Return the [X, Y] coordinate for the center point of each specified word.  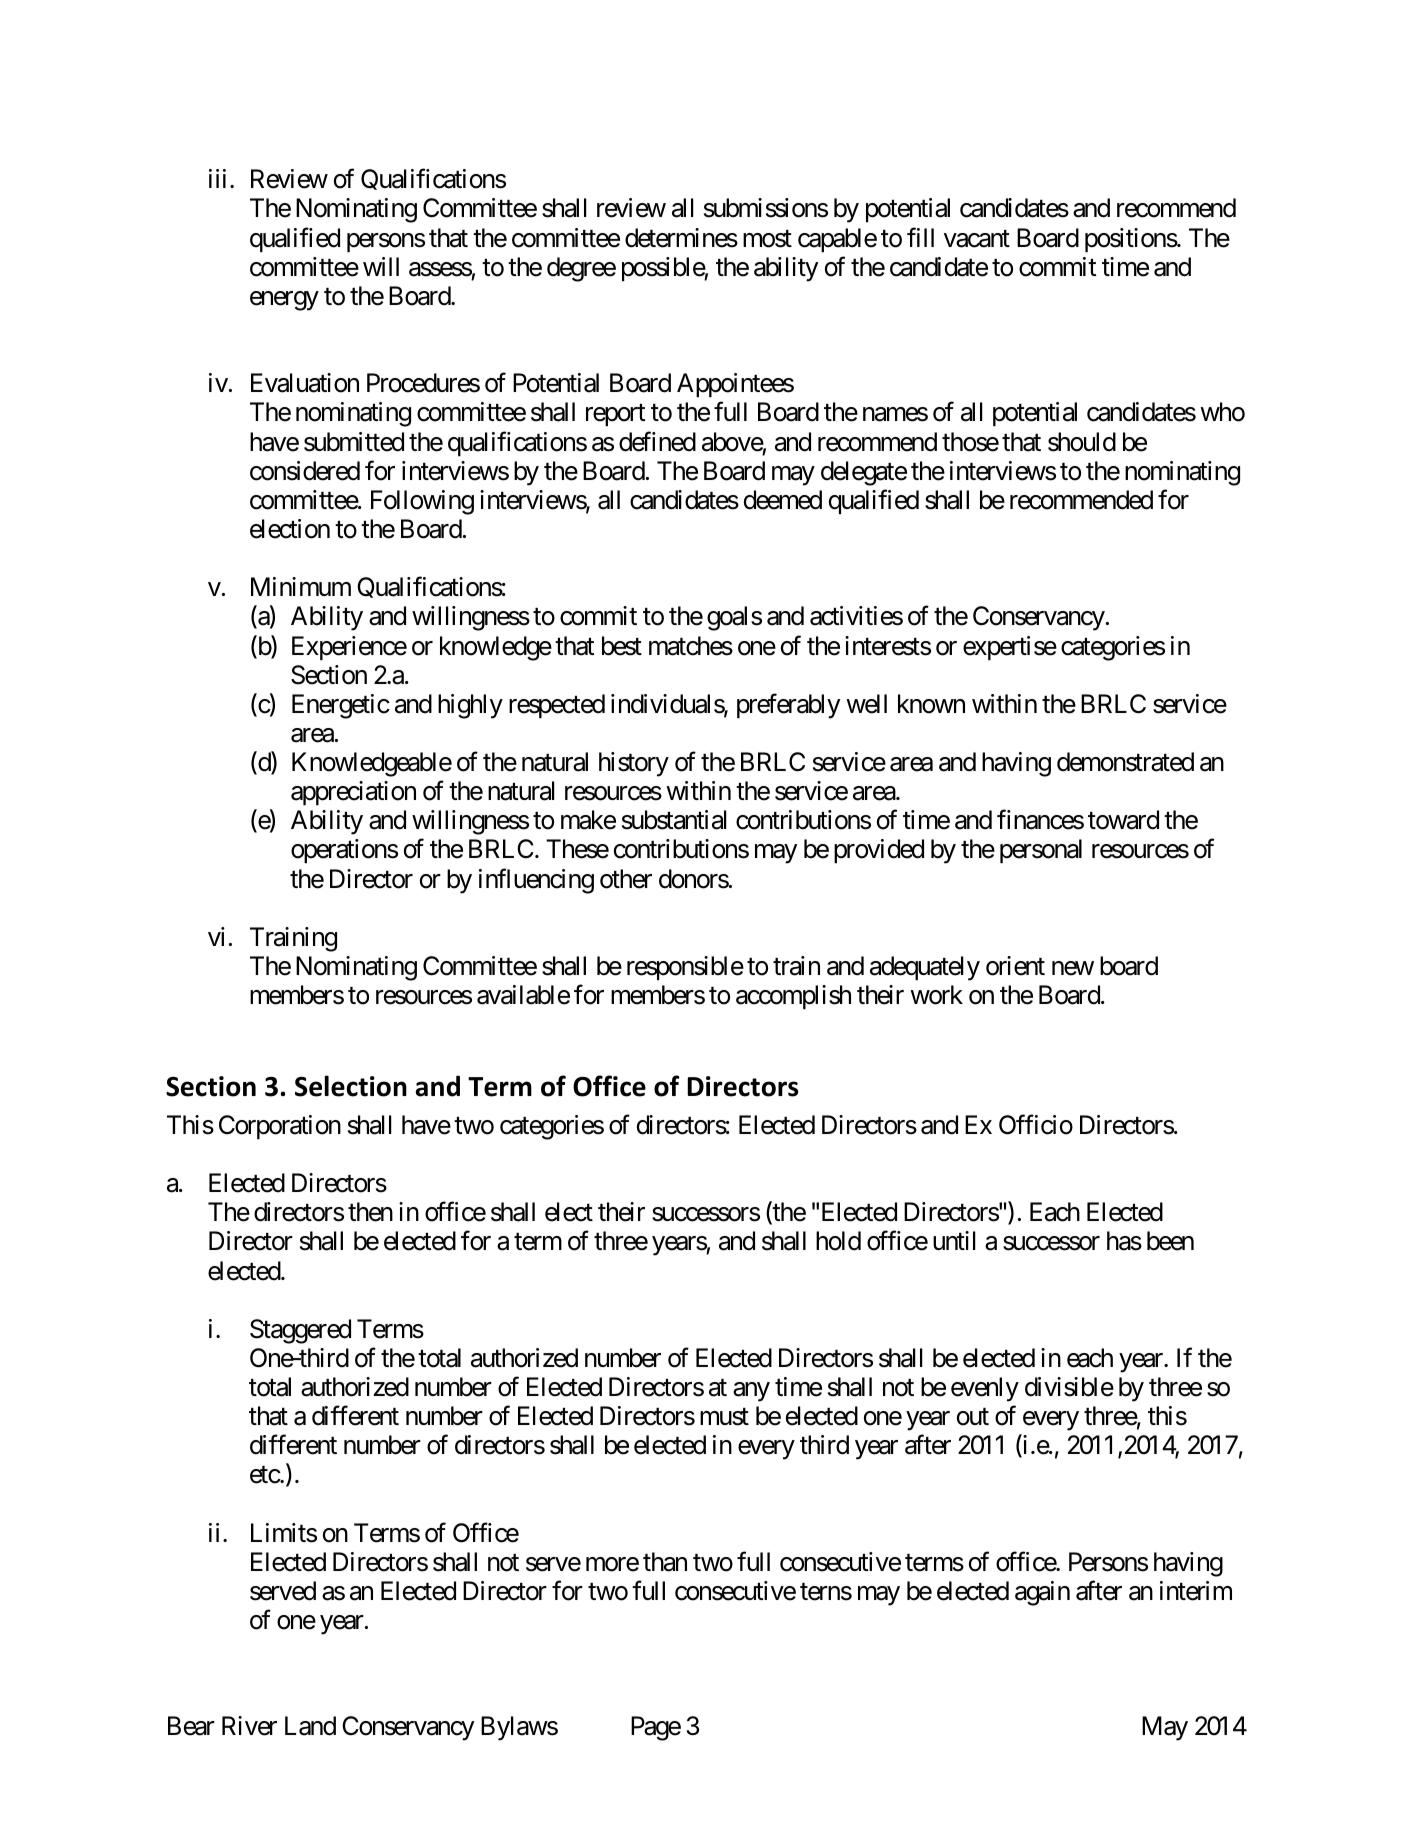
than [665, 1562]
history [634, 764]
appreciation [353, 793]
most [767, 239]
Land [310, 1726]
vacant [977, 239]
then [370, 1212]
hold [838, 1241]
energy [284, 301]
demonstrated [1125, 762]
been [1170, 1241]
